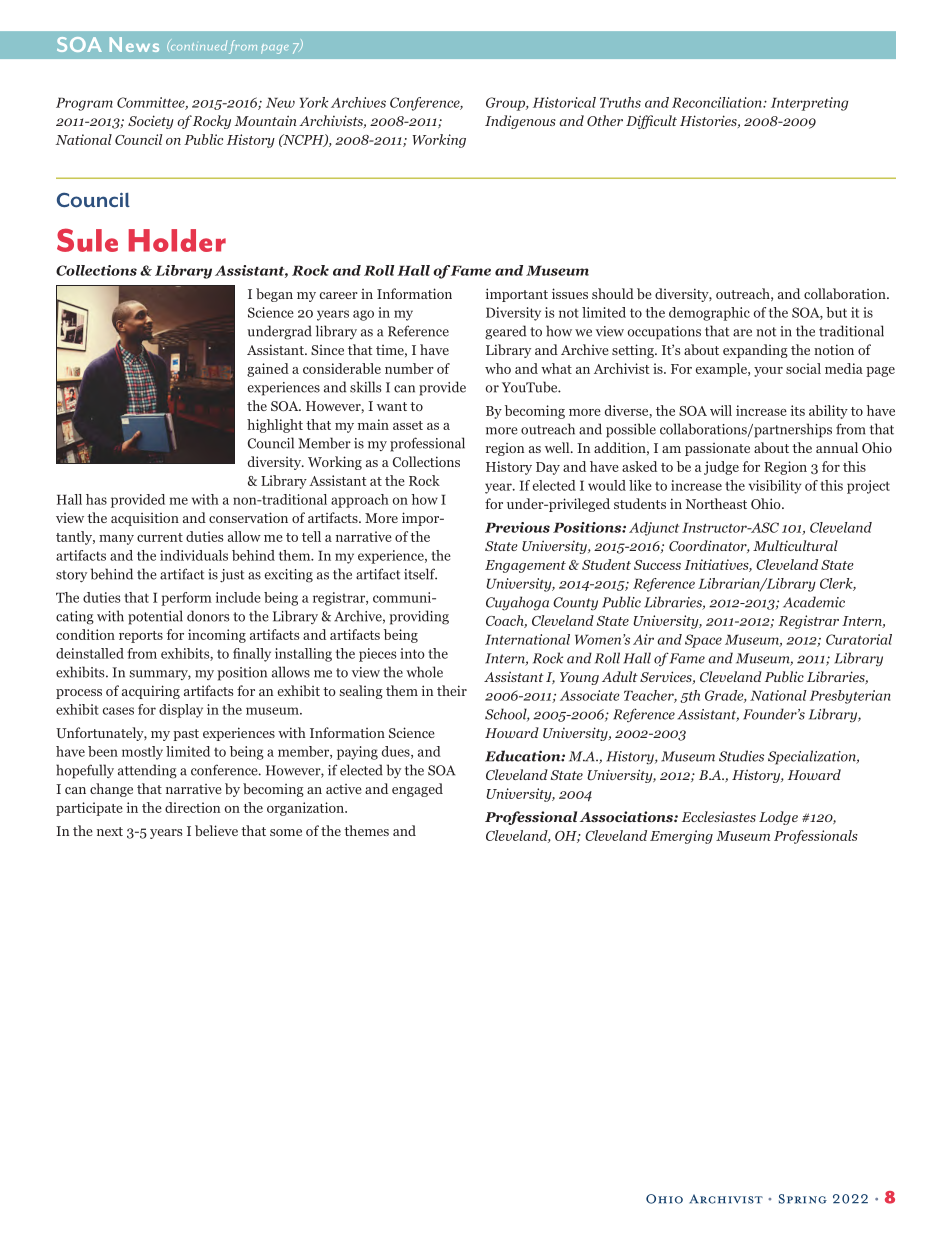  Describe the element at coordinates (268, 370) in the screenshot. I see `gained` at that location.
